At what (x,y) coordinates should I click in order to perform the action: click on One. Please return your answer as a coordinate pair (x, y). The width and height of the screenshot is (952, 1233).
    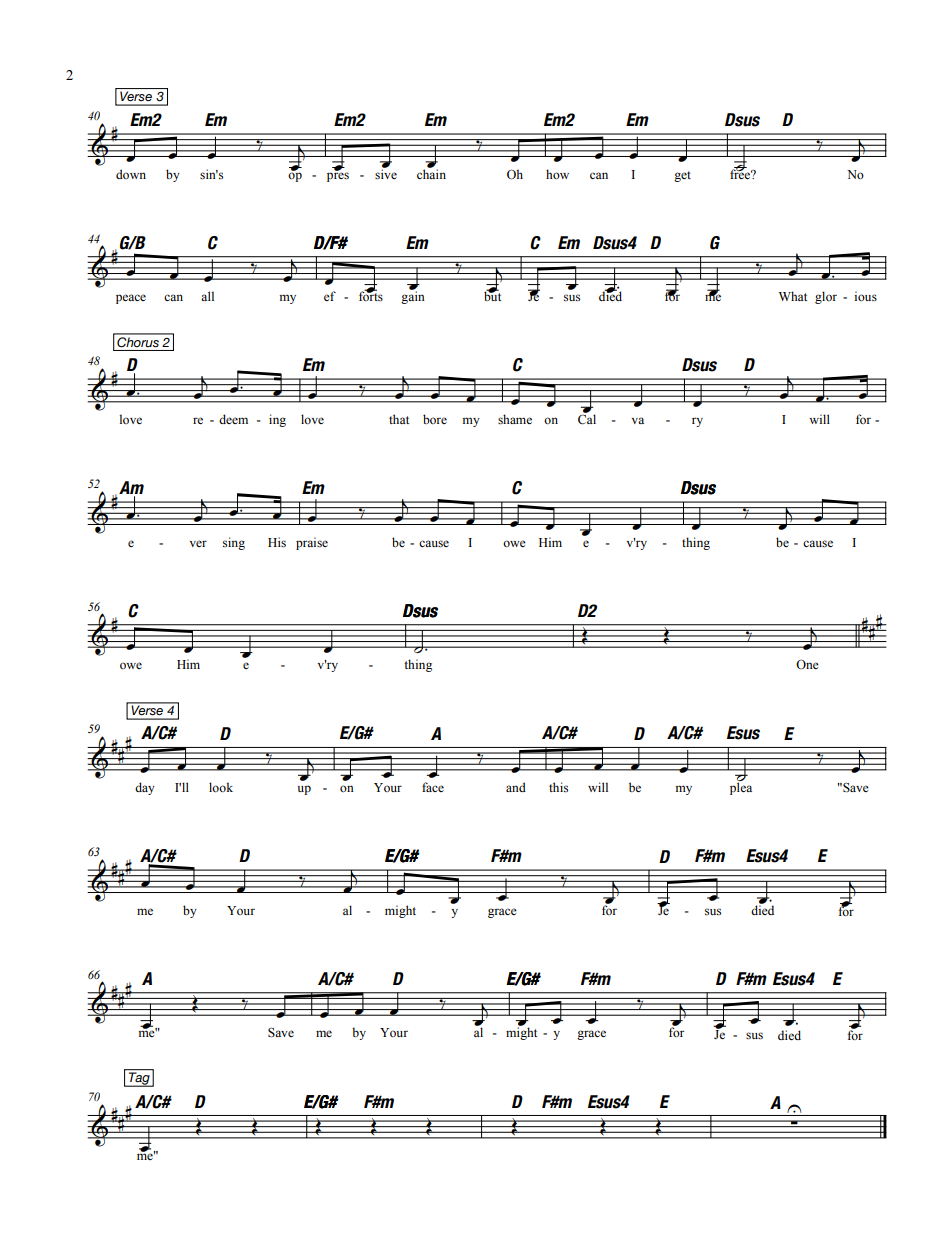
    Looking at the image, I should click on (807, 664).
